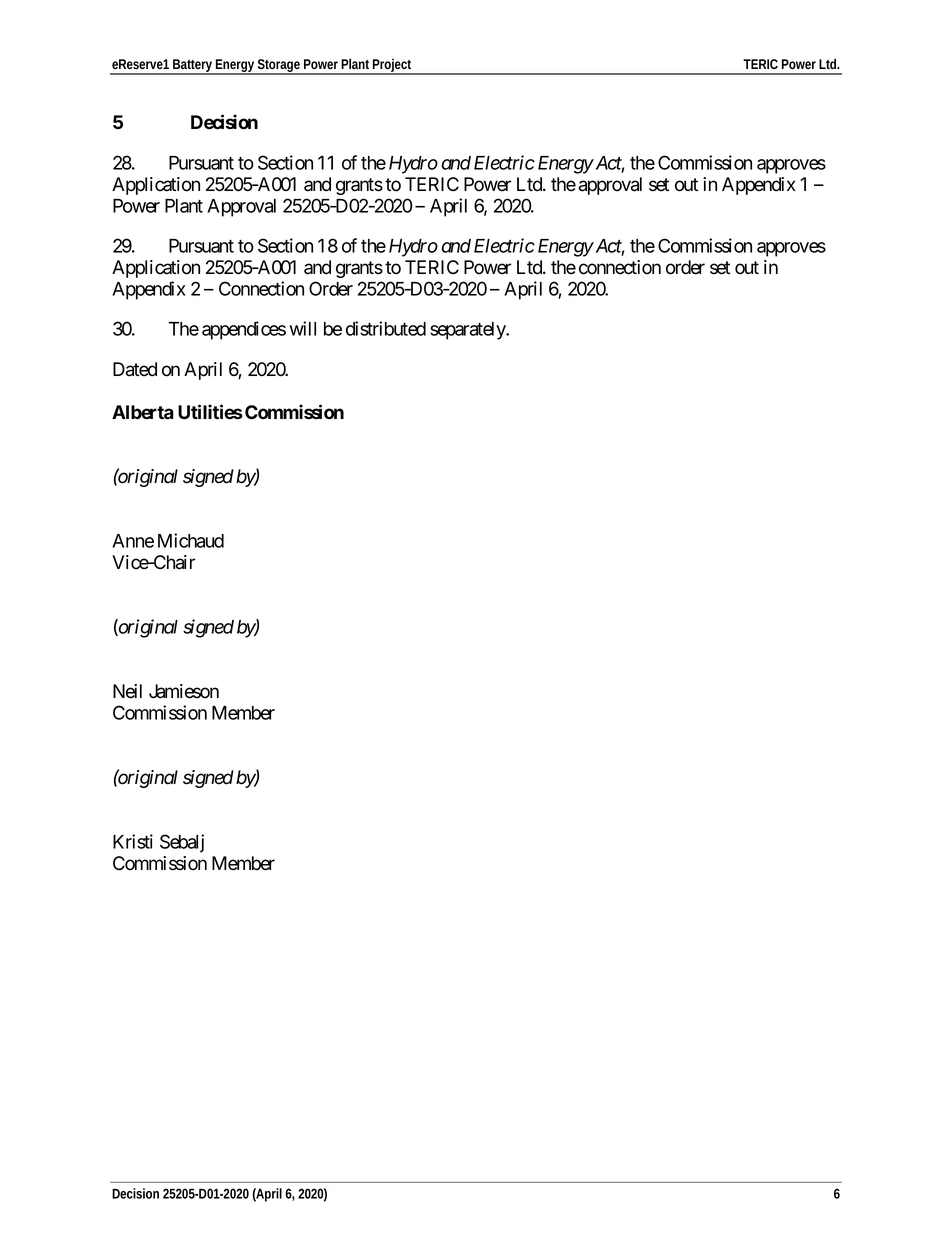 This screenshot has width=952, height=1233. Describe the element at coordinates (303, 328) in the screenshot. I see `will` at that location.
